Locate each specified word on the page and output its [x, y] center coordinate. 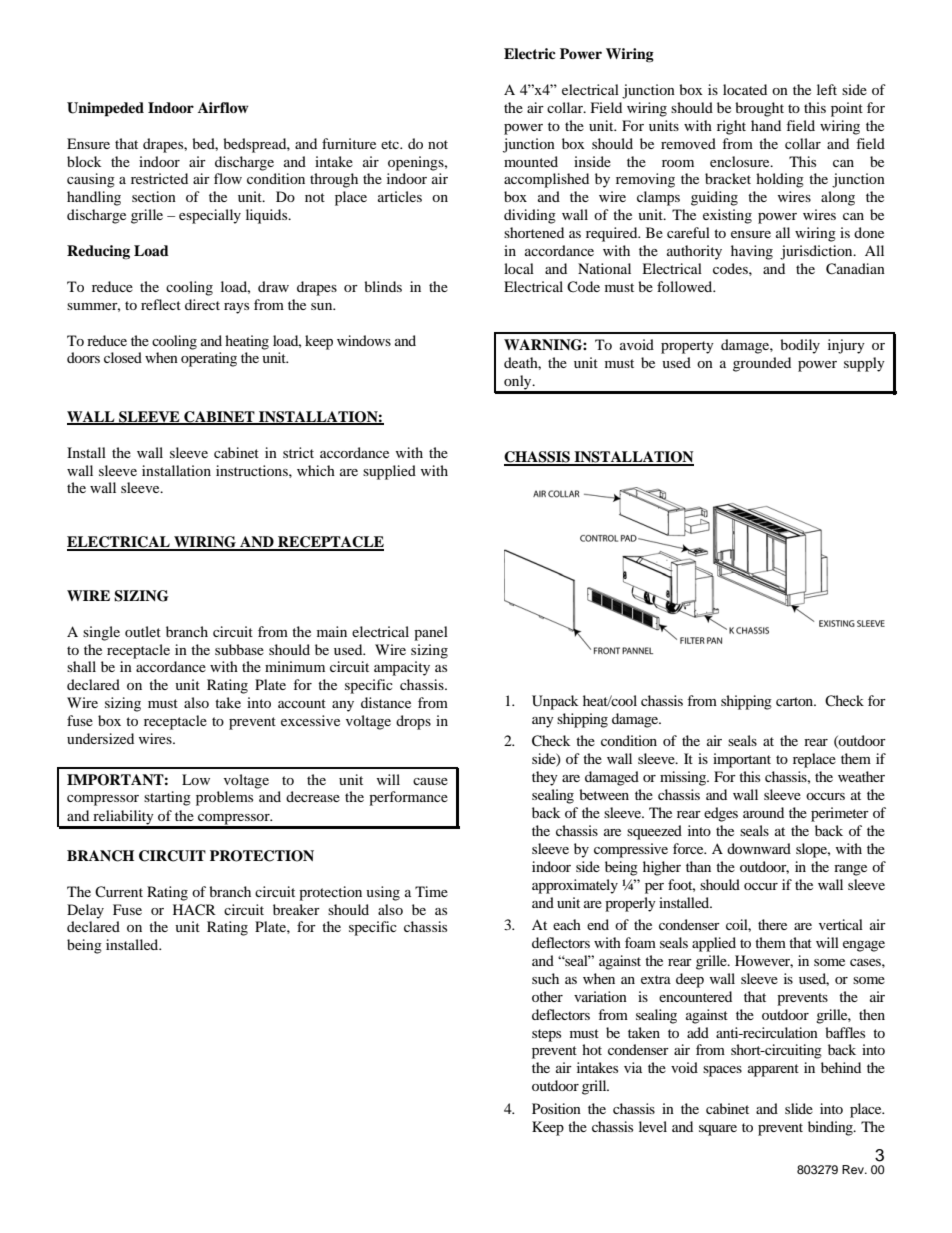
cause [430, 781]
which [316, 470]
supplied [389, 472]
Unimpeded [105, 109]
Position [556, 1108]
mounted [531, 161]
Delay [85, 911]
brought [759, 109]
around [763, 812]
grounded [762, 364]
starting [167, 798]
